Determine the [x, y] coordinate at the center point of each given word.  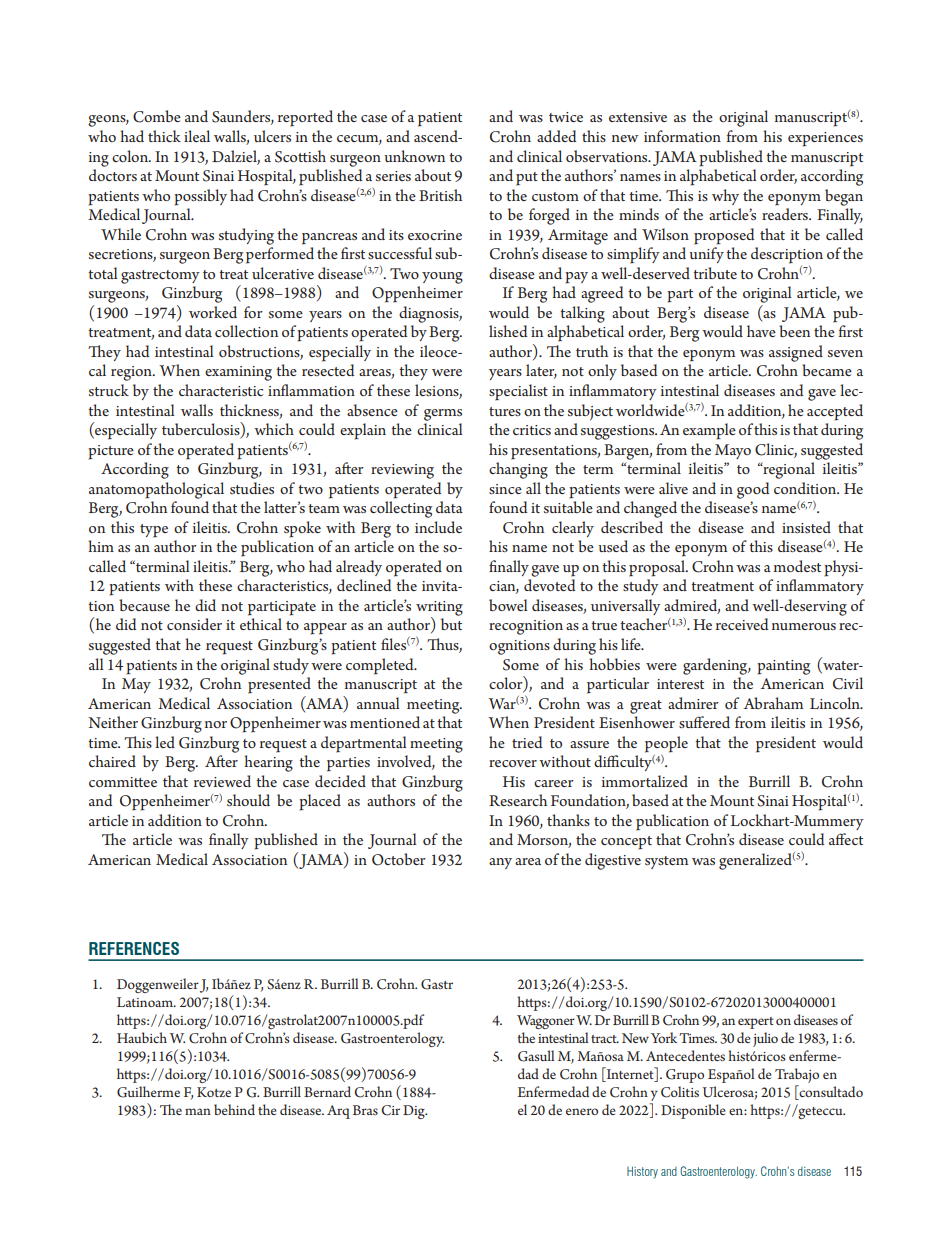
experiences [825, 139]
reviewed [222, 781]
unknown [414, 156]
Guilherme [148, 1092]
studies [252, 488]
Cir [390, 1110]
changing [518, 470]
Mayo [733, 451]
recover [513, 763]
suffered [704, 722]
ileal [197, 136]
